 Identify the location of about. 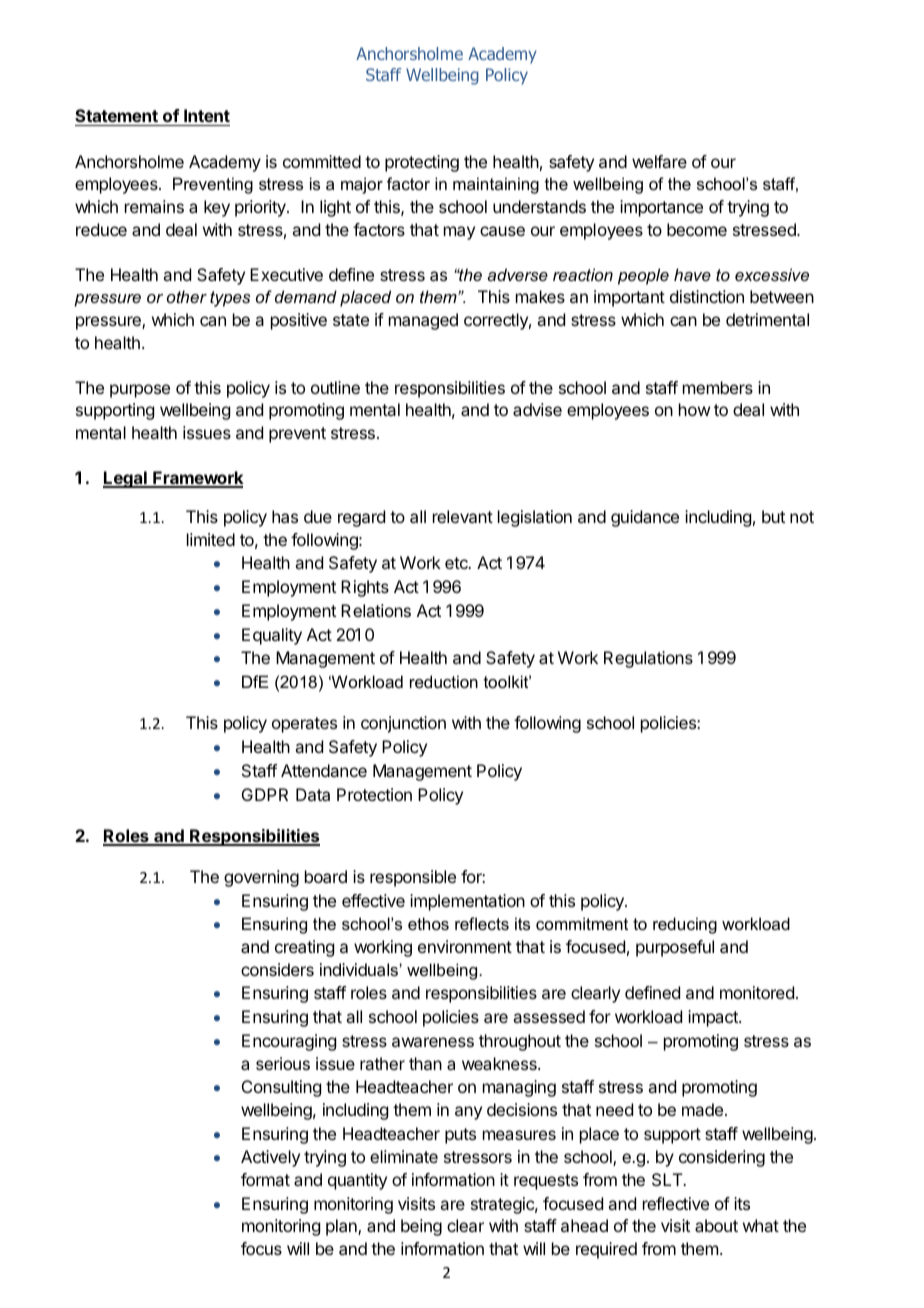
(716, 1225).
